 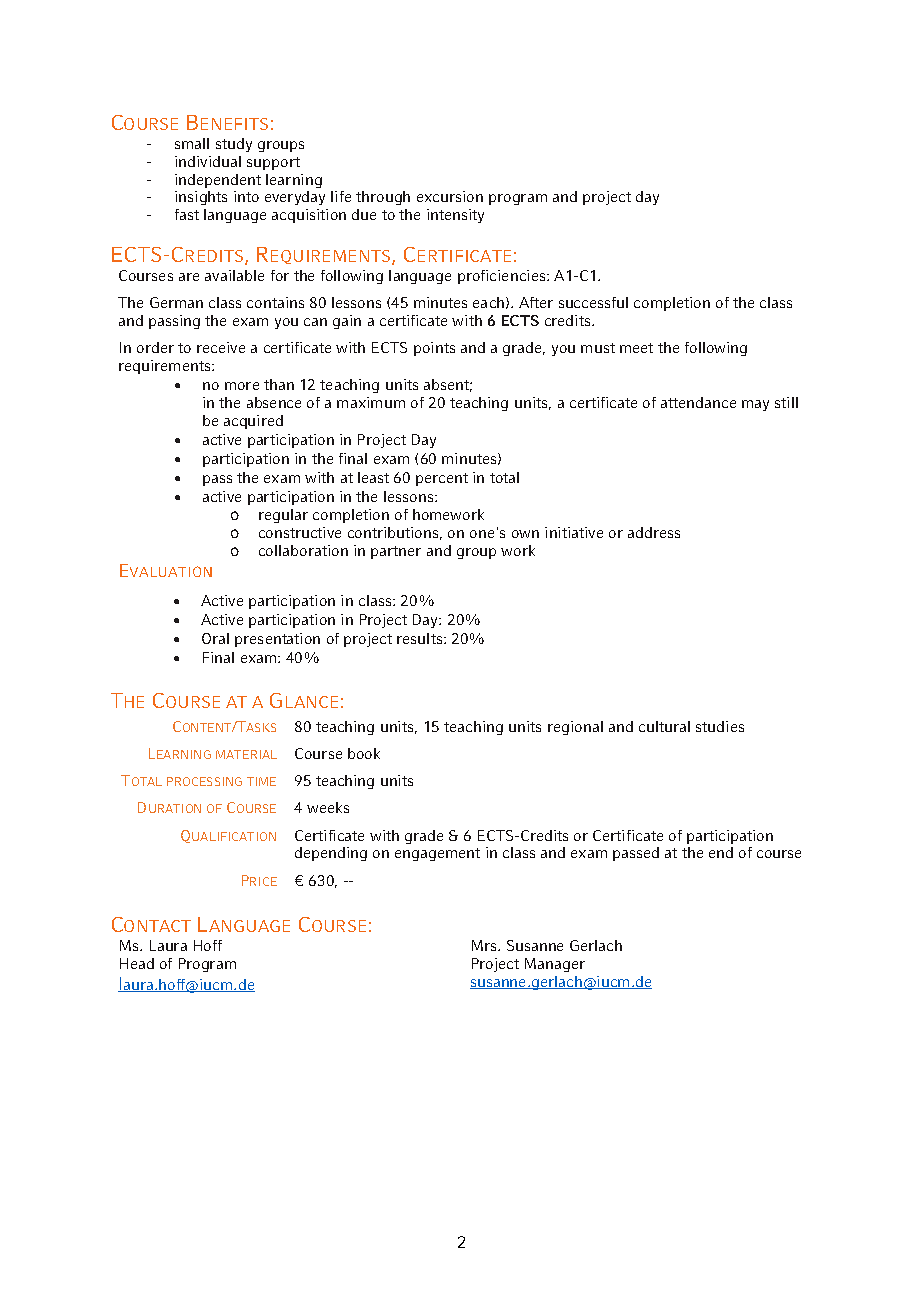 I want to click on excursion, so click(x=450, y=196).
